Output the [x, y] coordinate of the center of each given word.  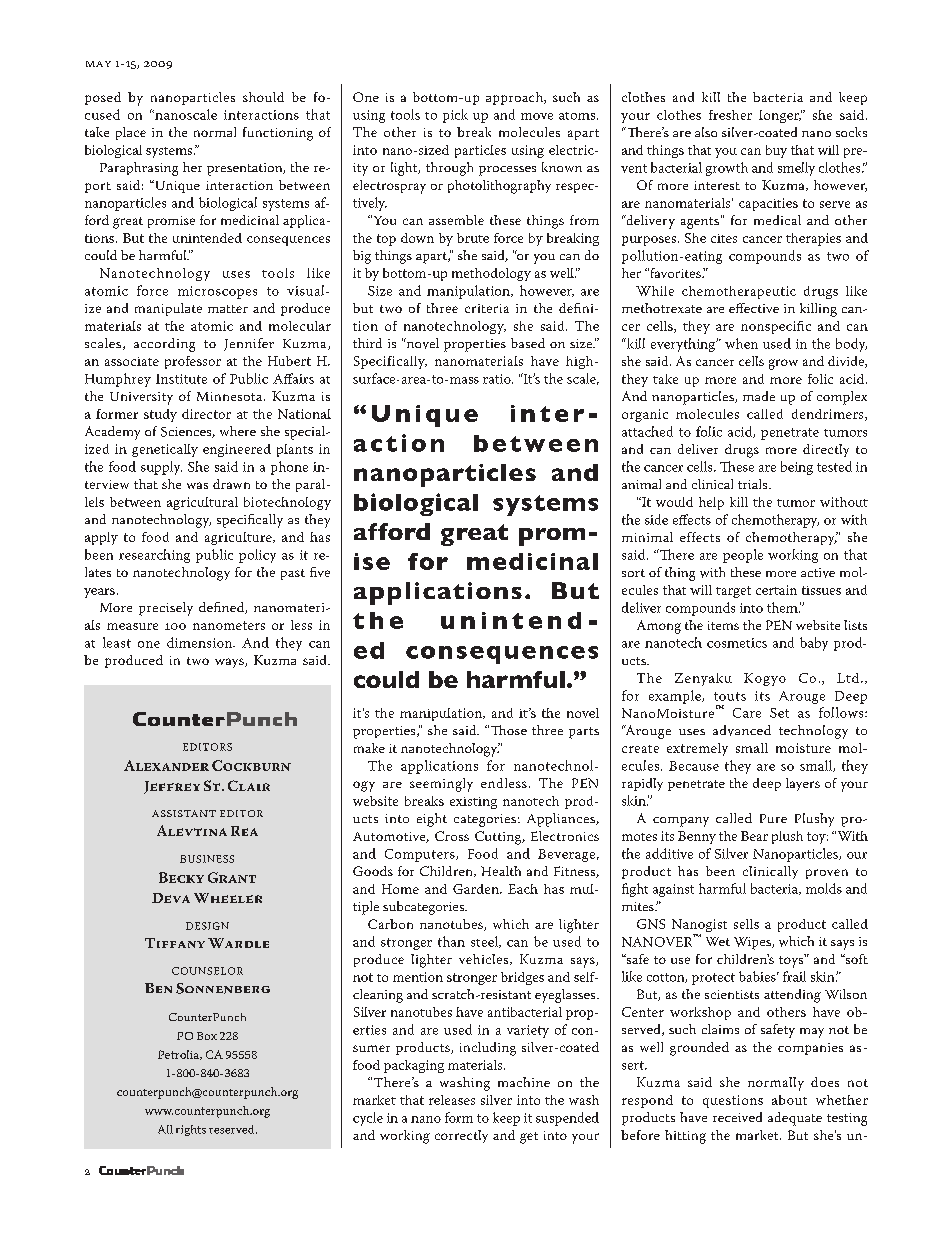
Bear [754, 836]
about [789, 1100]
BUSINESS [207, 859]
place [131, 133]
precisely [166, 609]
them [783, 607]
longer [780, 116]
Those [509, 730]
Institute [181, 379]
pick [455, 116]
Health [501, 871]
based [528, 343]
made [759, 396]
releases [452, 1100]
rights [191, 1130]
